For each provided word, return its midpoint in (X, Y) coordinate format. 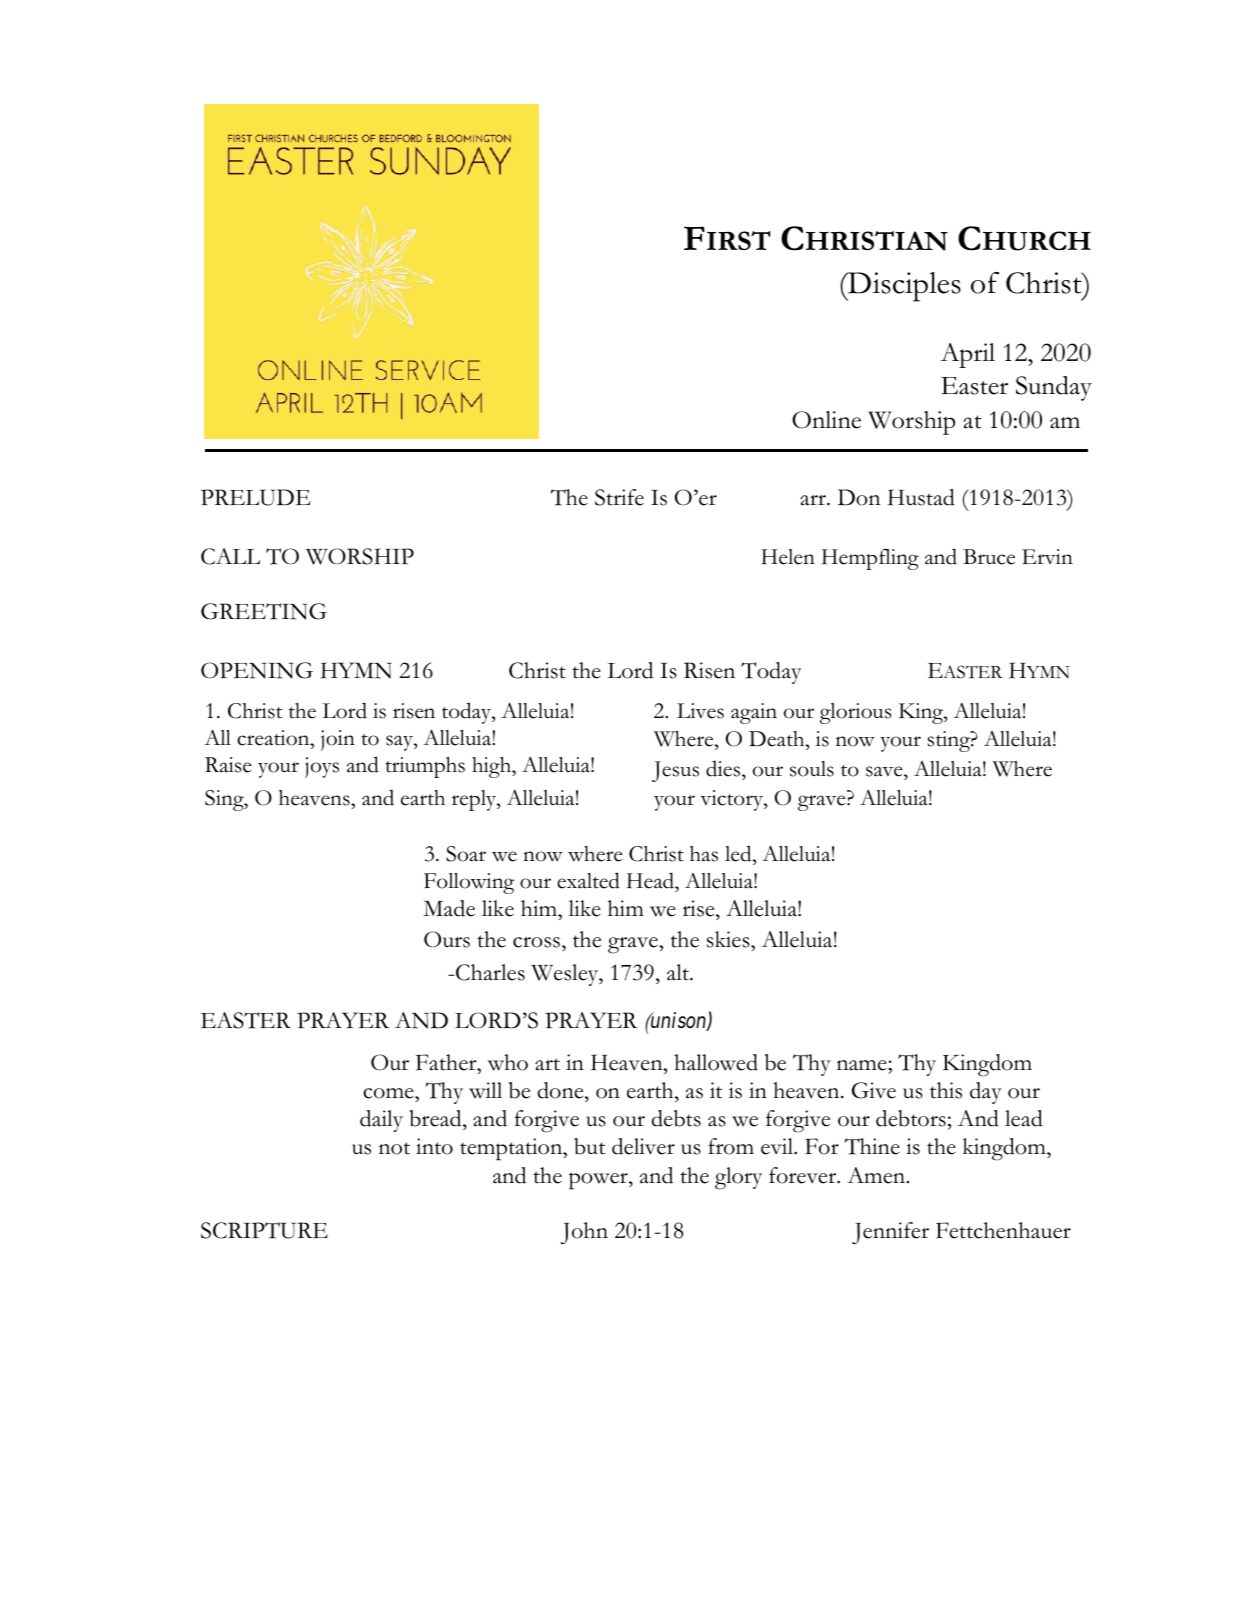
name (863, 1065)
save (885, 771)
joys (322, 767)
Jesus (675, 771)
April (968, 355)
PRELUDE (256, 497)
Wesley (566, 975)
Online (826, 420)
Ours (447, 939)
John (584, 1233)
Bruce (989, 557)
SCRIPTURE (264, 1230)
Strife (619, 497)
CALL (230, 556)
